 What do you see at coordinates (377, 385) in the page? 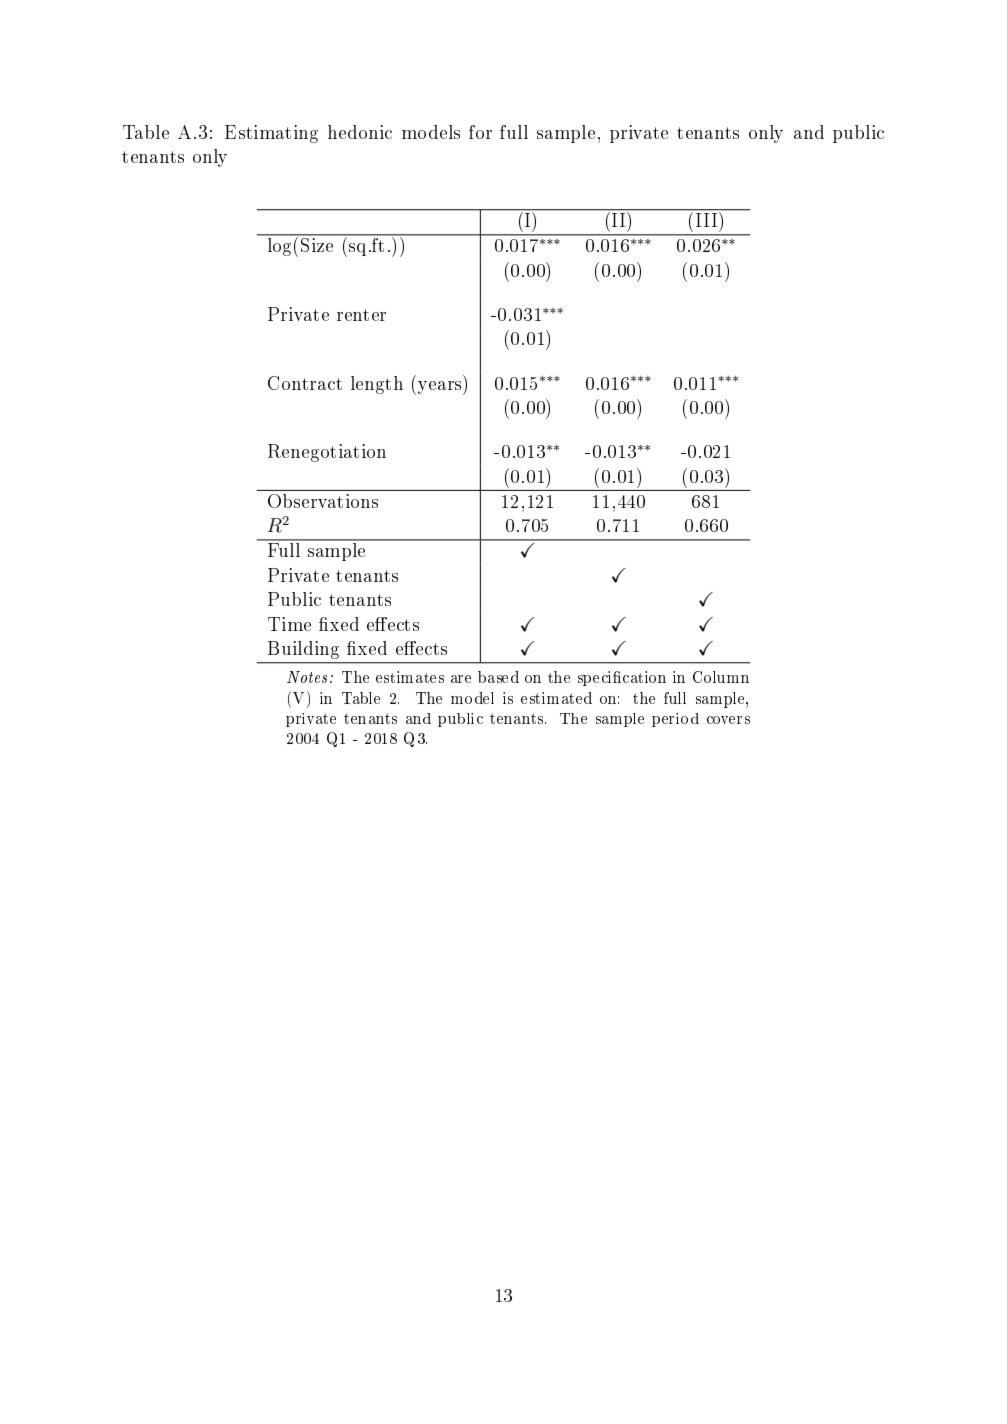
I see `length` at bounding box center [377, 385].
